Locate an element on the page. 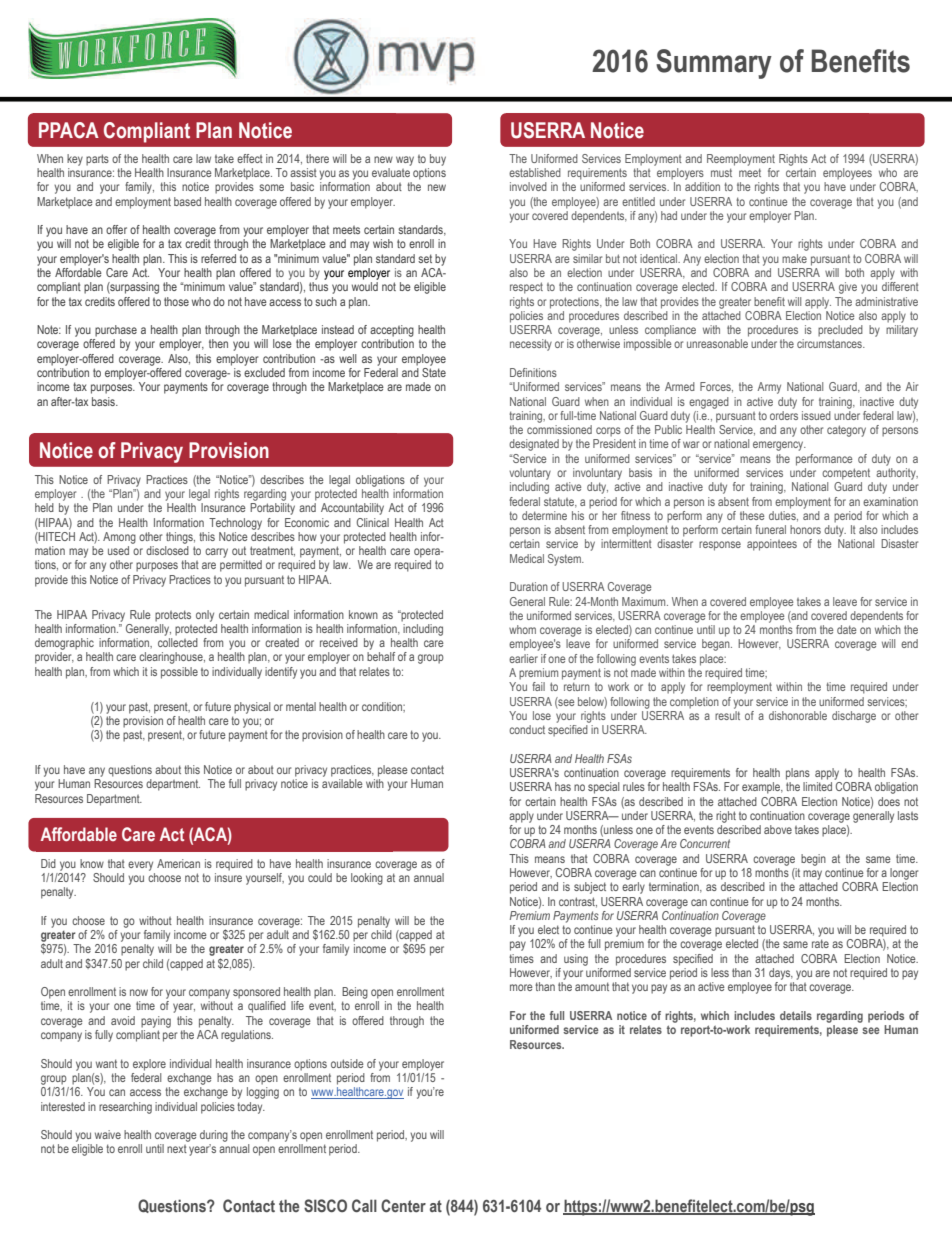 This image has width=952, height=1233. State is located at coordinates (434, 372).
